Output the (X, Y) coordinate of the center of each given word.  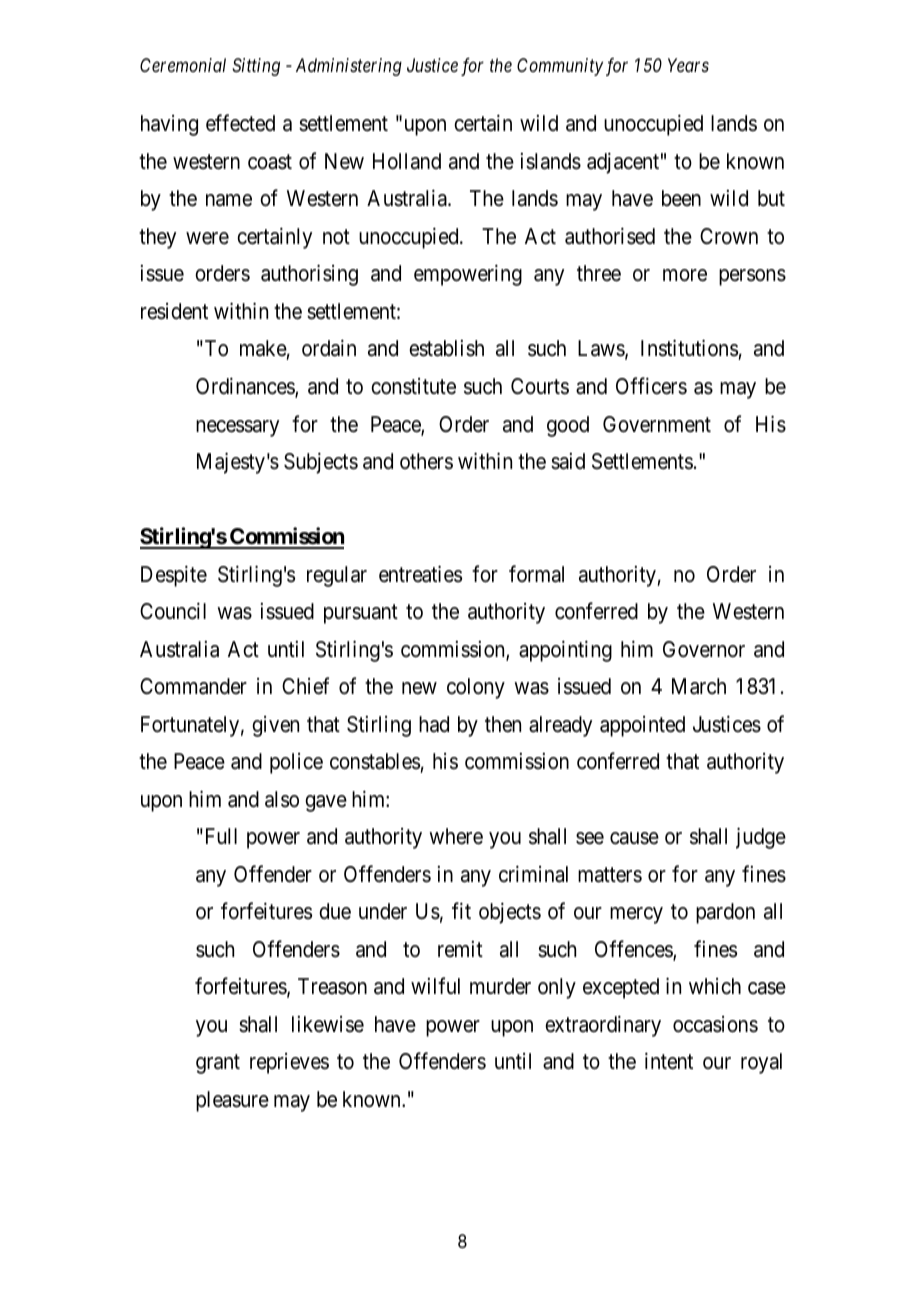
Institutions (690, 350)
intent (669, 1061)
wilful (435, 985)
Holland (407, 161)
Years (688, 65)
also (282, 799)
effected (240, 123)
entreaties (420, 574)
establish (446, 348)
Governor (704, 649)
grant (218, 1064)
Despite (174, 576)
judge (761, 838)
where (456, 836)
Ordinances (246, 387)
